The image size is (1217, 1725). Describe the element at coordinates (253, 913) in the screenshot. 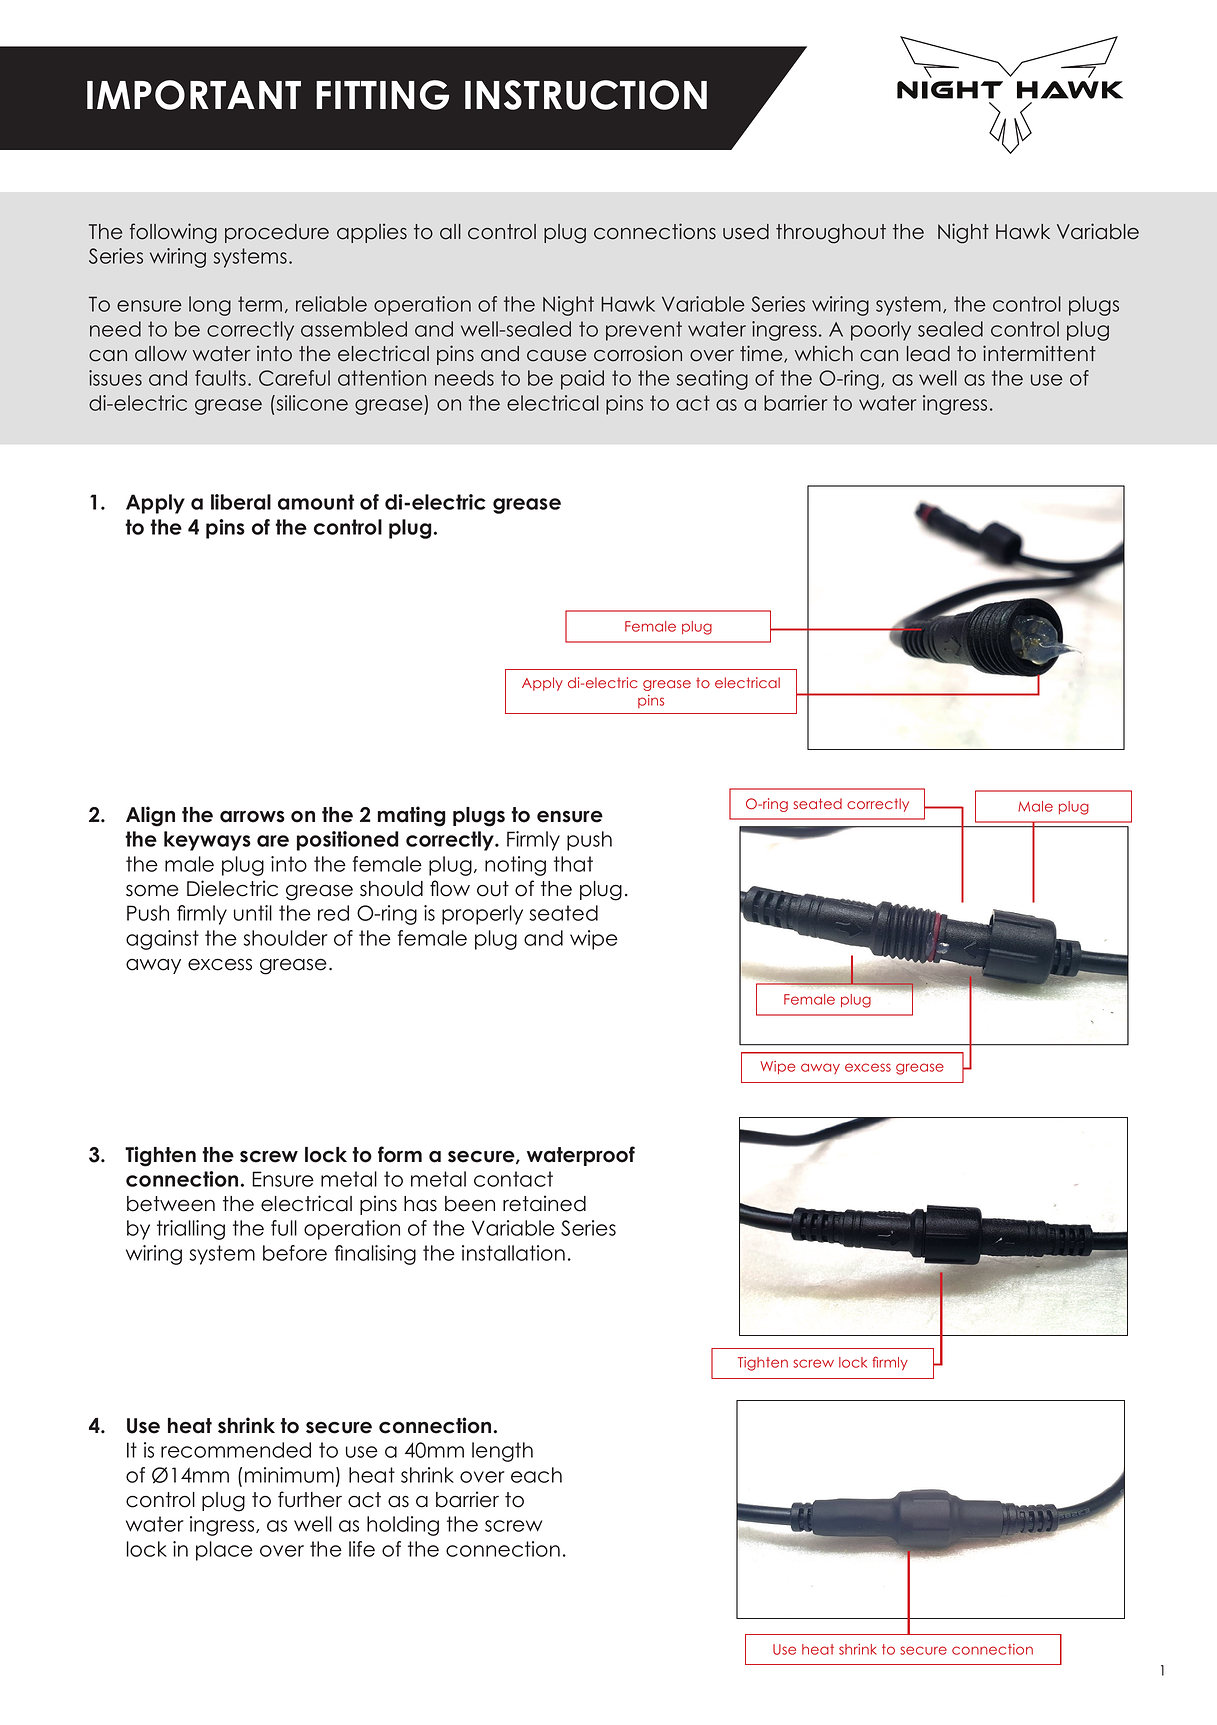

I see `until` at that location.
